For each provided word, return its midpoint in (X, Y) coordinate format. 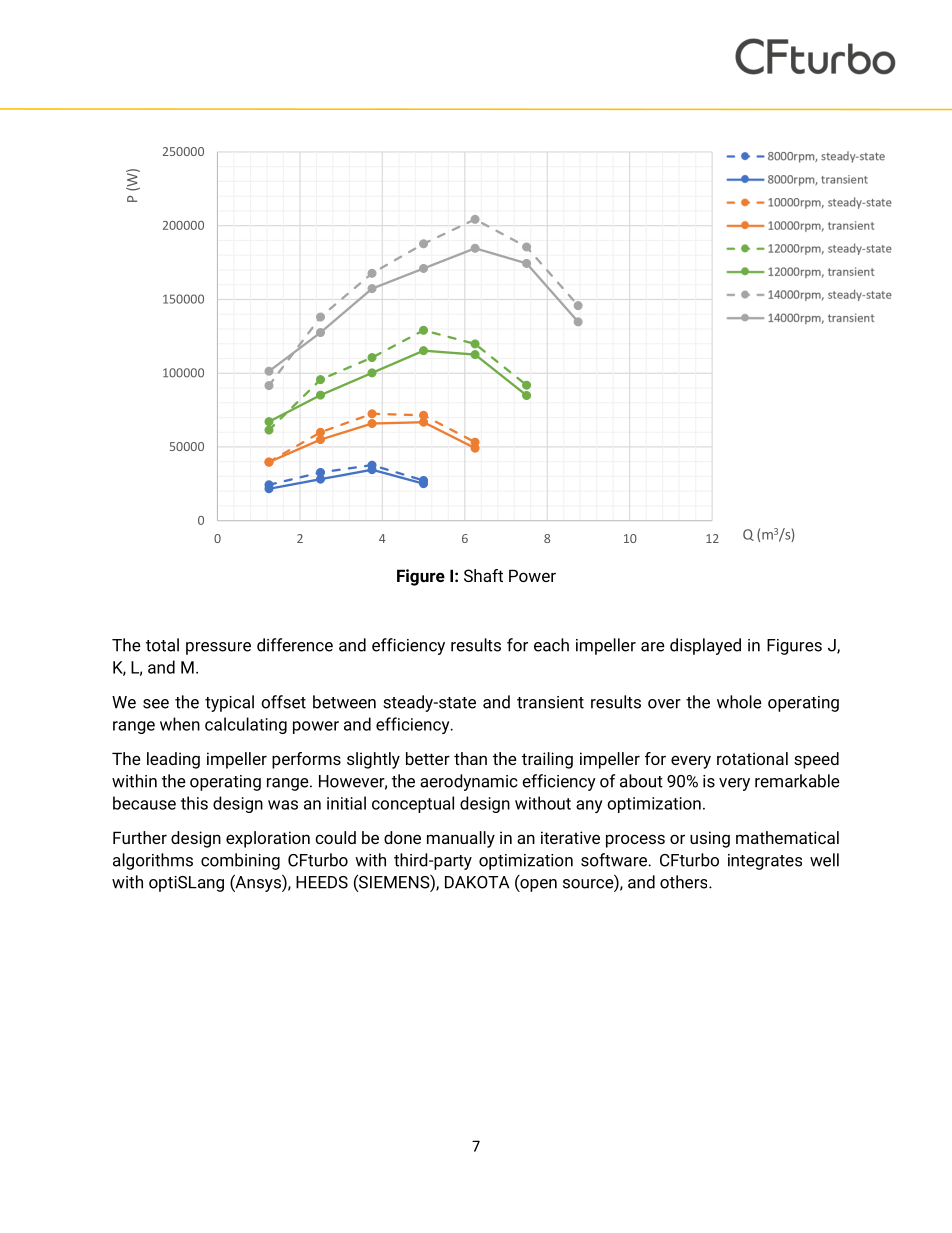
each (551, 645)
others (685, 882)
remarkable (797, 781)
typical (229, 703)
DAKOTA (477, 882)
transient (550, 702)
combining (240, 861)
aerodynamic (469, 782)
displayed (705, 646)
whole (739, 702)
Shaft (483, 575)
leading (173, 760)
